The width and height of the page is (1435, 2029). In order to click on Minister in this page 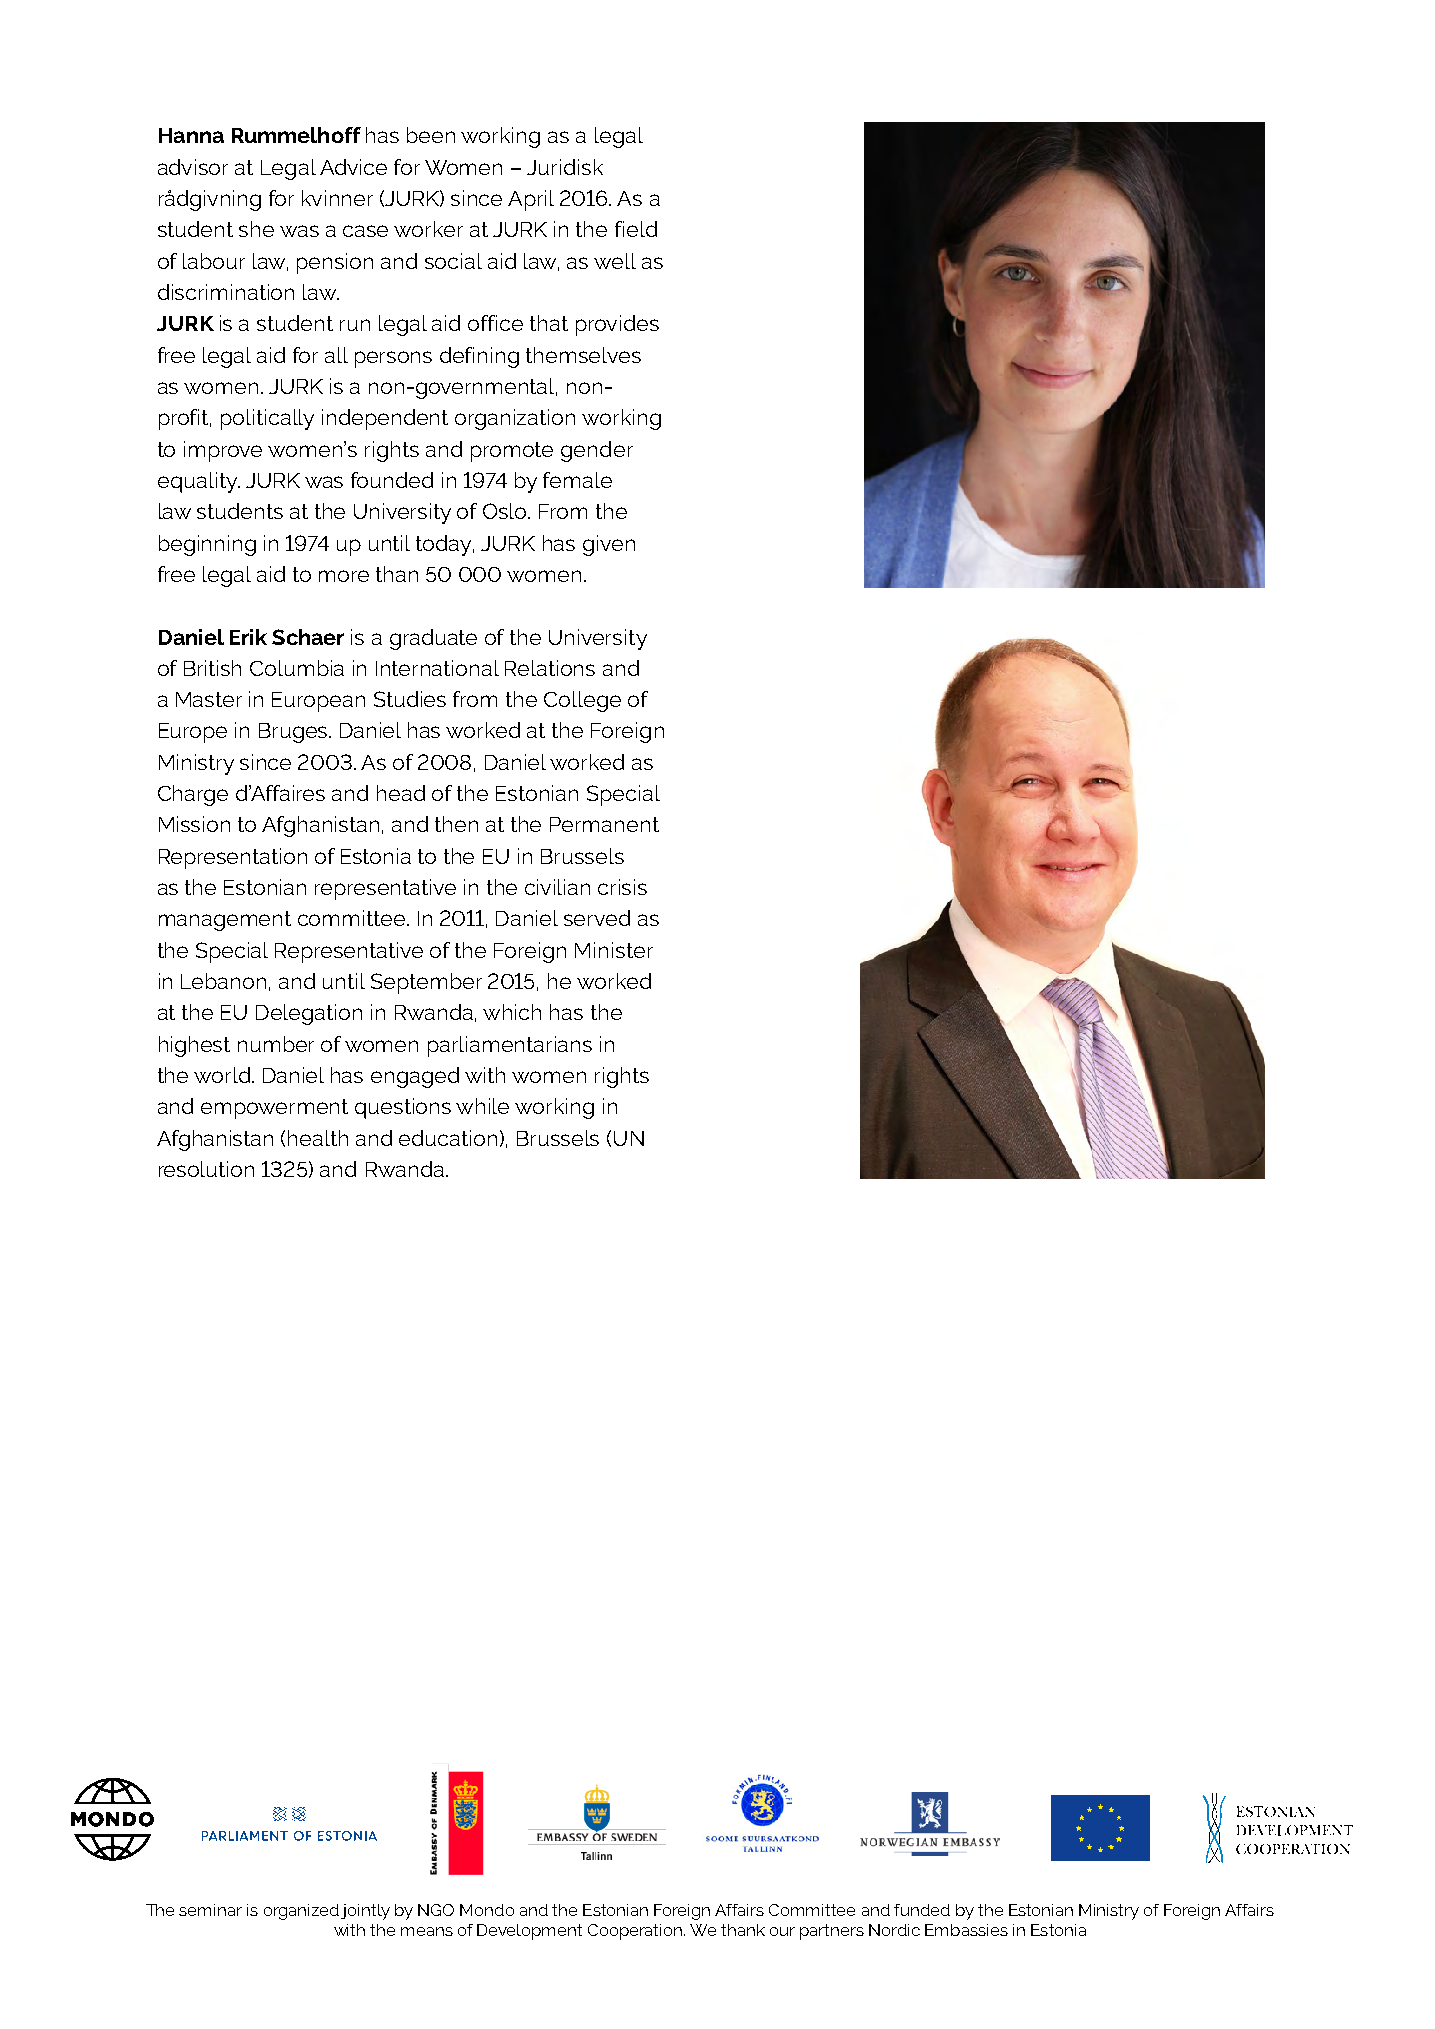, I will do `click(614, 950)`.
